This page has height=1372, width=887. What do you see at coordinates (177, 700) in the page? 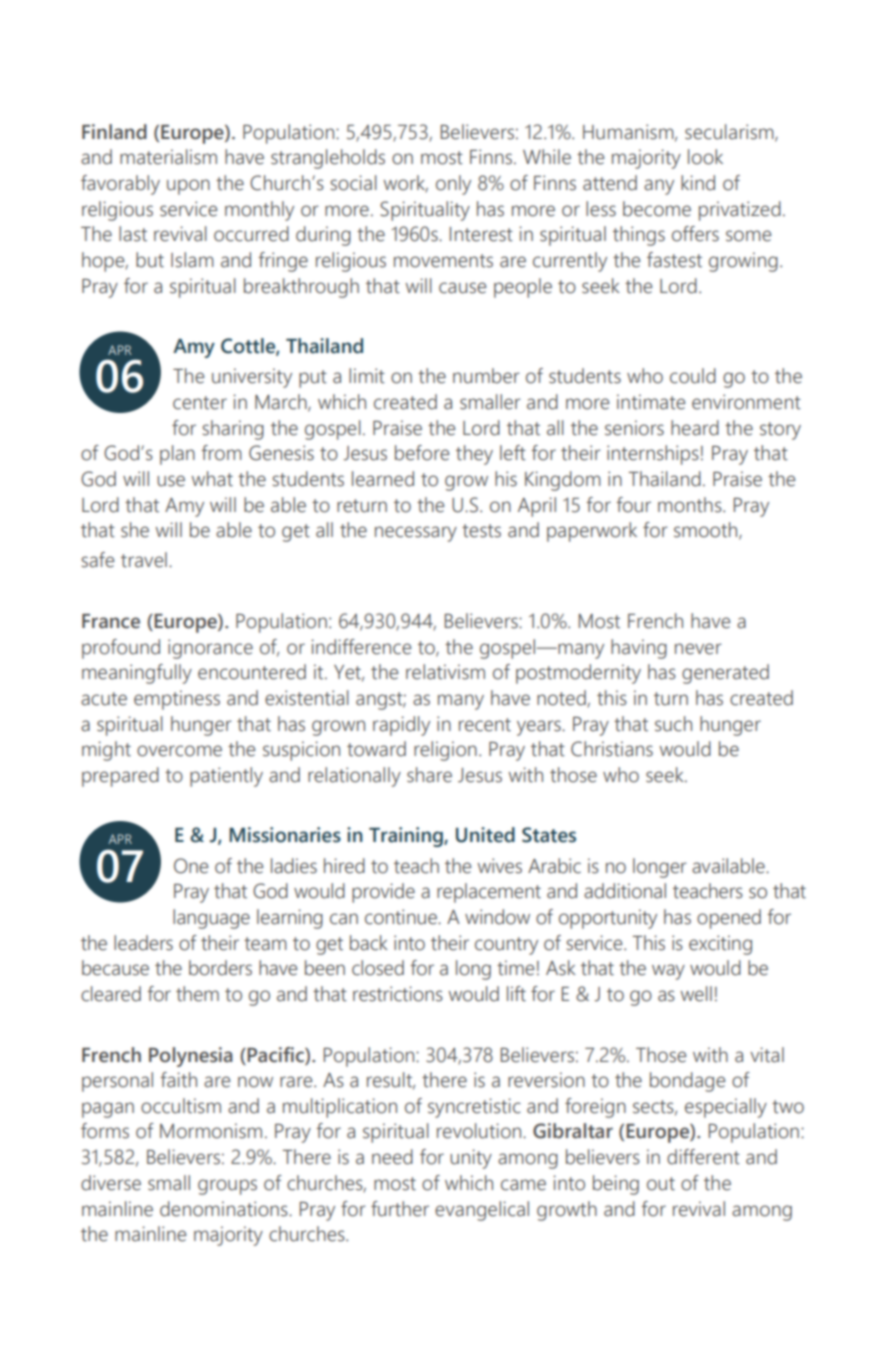
I see `emptiness` at bounding box center [177, 700].
